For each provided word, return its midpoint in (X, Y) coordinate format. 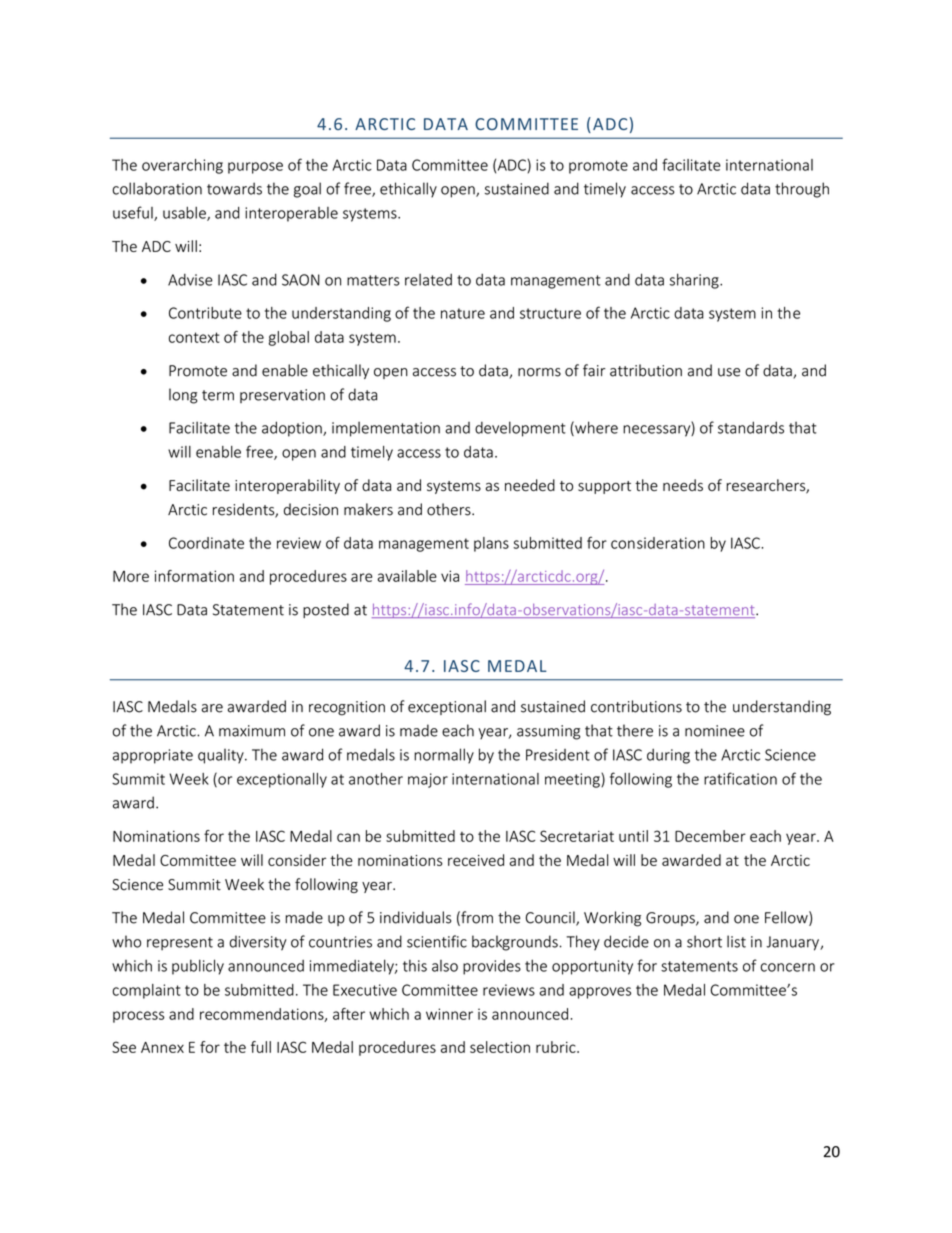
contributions (636, 706)
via (450, 576)
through (802, 190)
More (131, 576)
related (428, 280)
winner (449, 1014)
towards (234, 188)
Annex (162, 1047)
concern (787, 967)
